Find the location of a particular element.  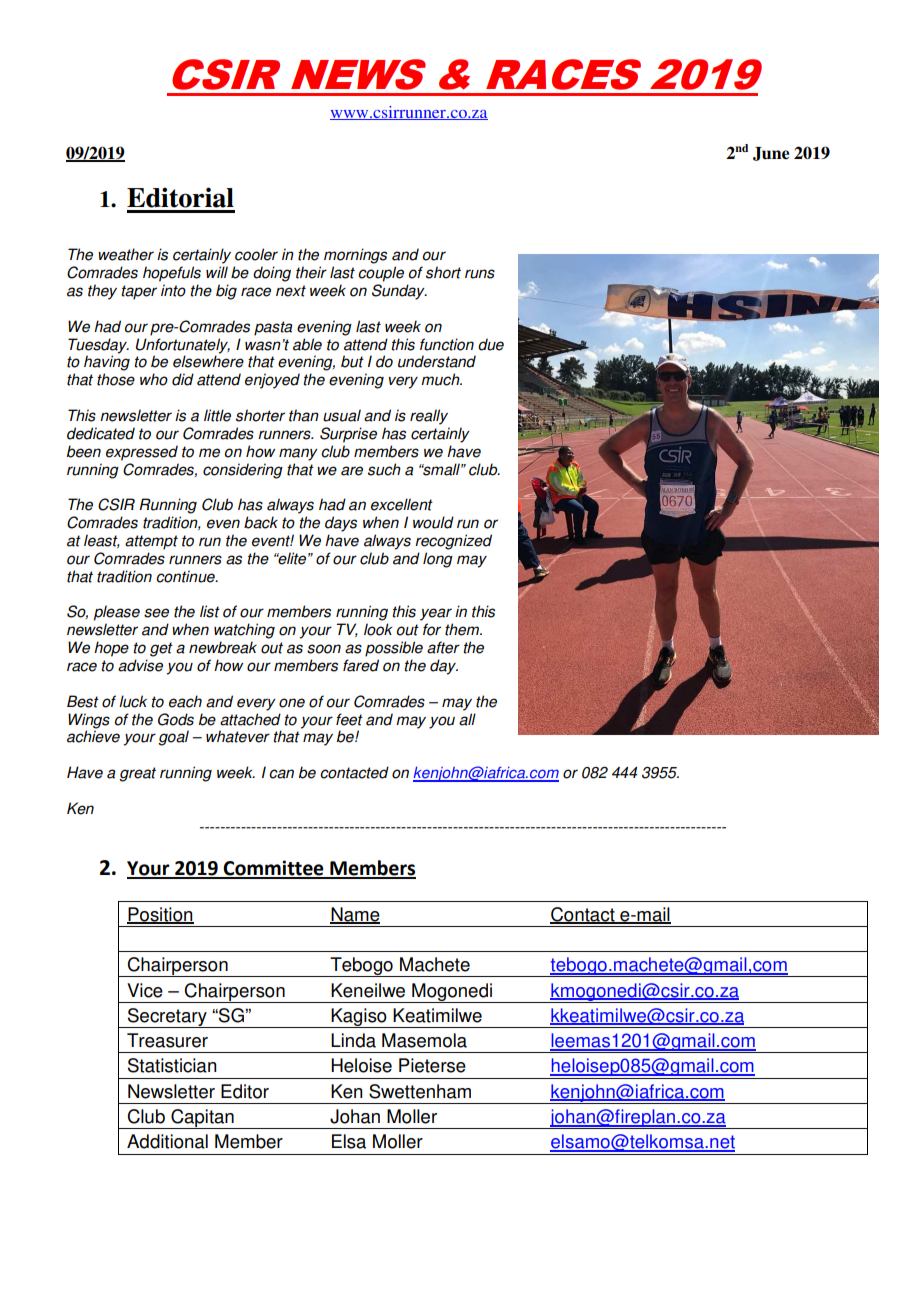

after is located at coordinates (443, 647).
